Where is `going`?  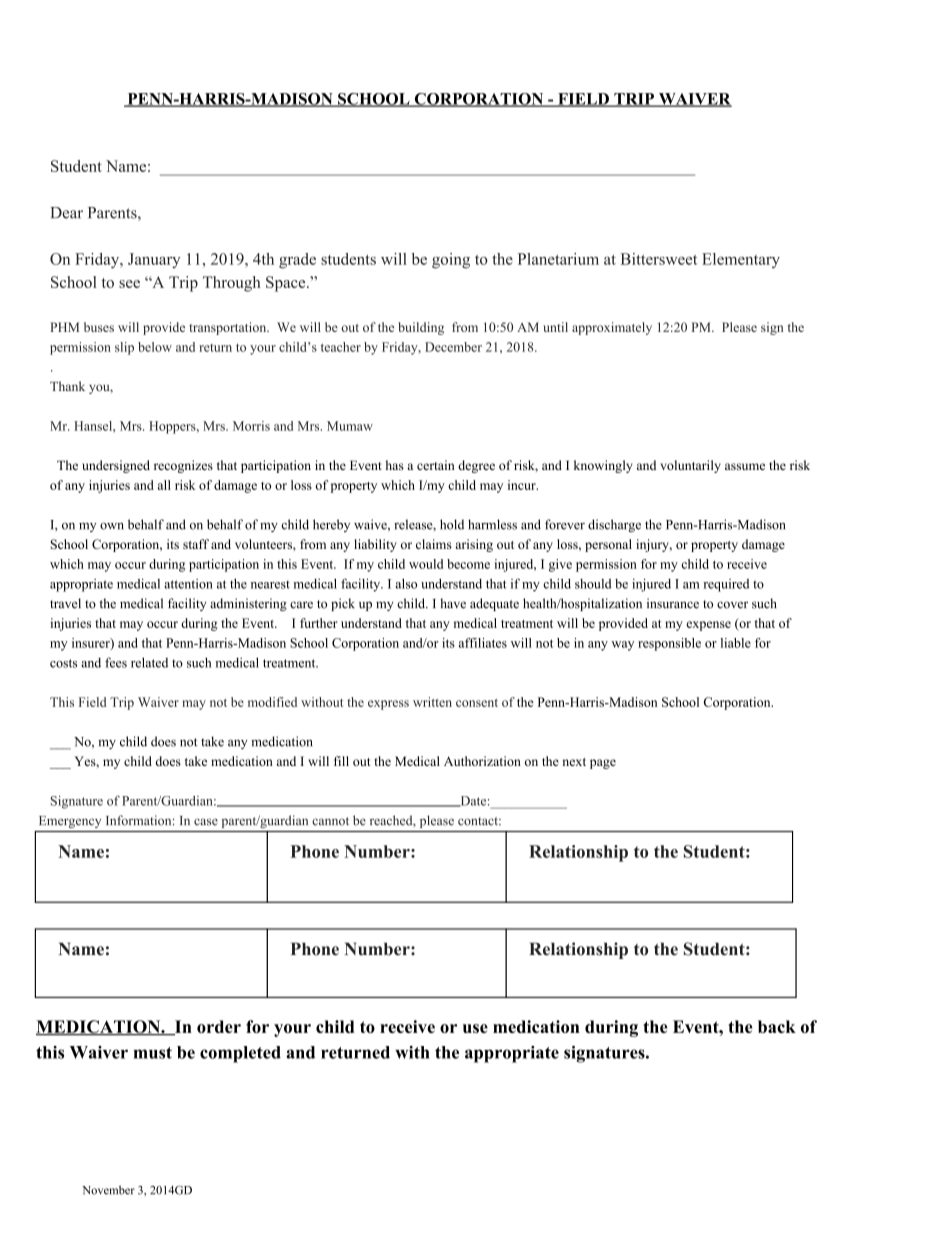
going is located at coordinates (451, 261).
